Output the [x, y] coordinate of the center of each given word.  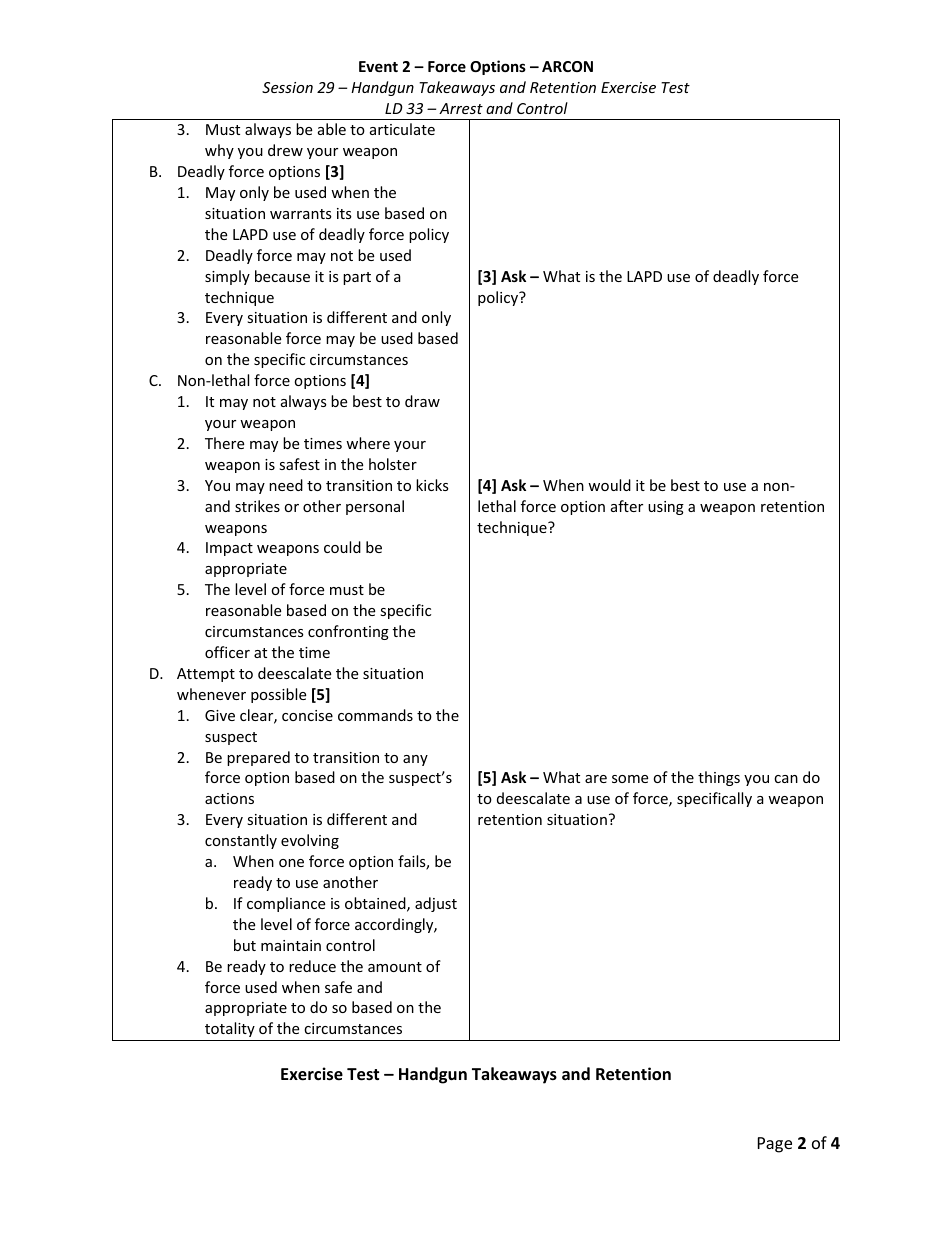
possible [278, 695]
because [282, 276]
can [786, 779]
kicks [432, 485]
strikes [257, 506]
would [609, 485]
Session [287, 87]
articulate [402, 129]
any [415, 760]
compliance [286, 904]
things [719, 778]
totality [230, 1029]
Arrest [461, 108]
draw [422, 401]
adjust [436, 904]
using [666, 508]
